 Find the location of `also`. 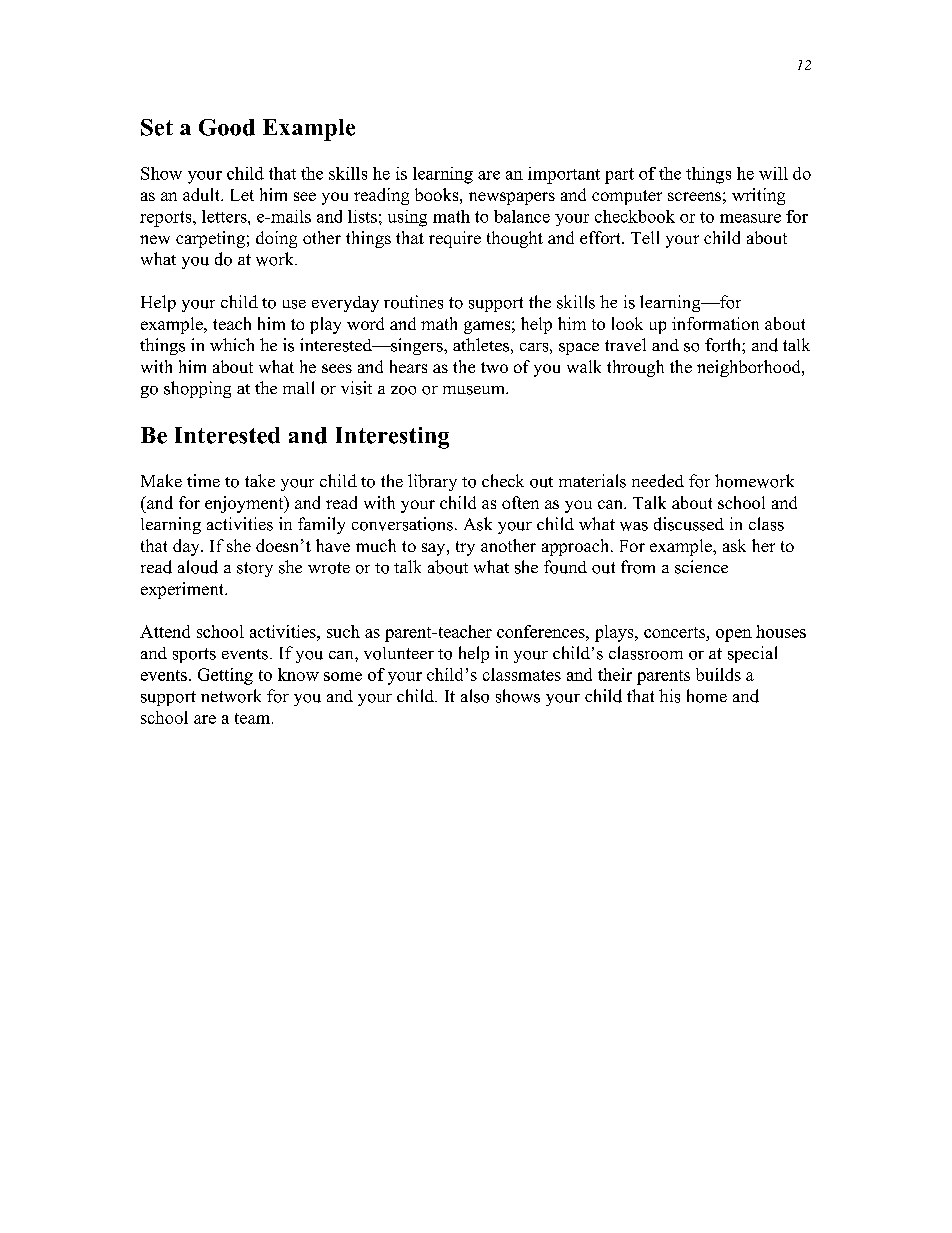

also is located at coordinates (475, 696).
